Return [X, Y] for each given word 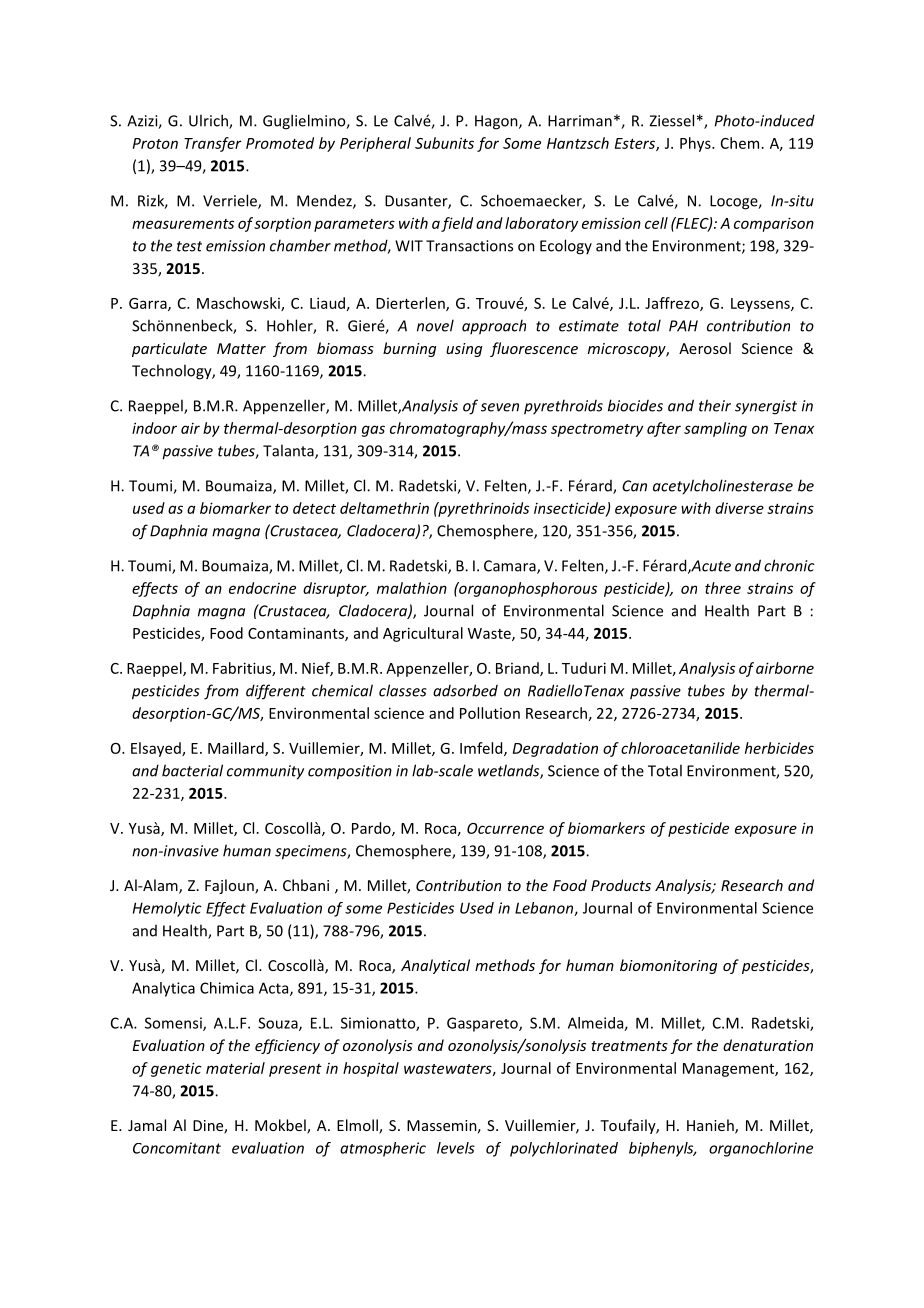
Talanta [289, 451]
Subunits [444, 143]
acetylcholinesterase [723, 487]
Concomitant [177, 1148]
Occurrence [505, 828]
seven [500, 407]
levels [456, 1148]
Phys [696, 144]
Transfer [212, 144]
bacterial [192, 770]
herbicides [779, 748]
